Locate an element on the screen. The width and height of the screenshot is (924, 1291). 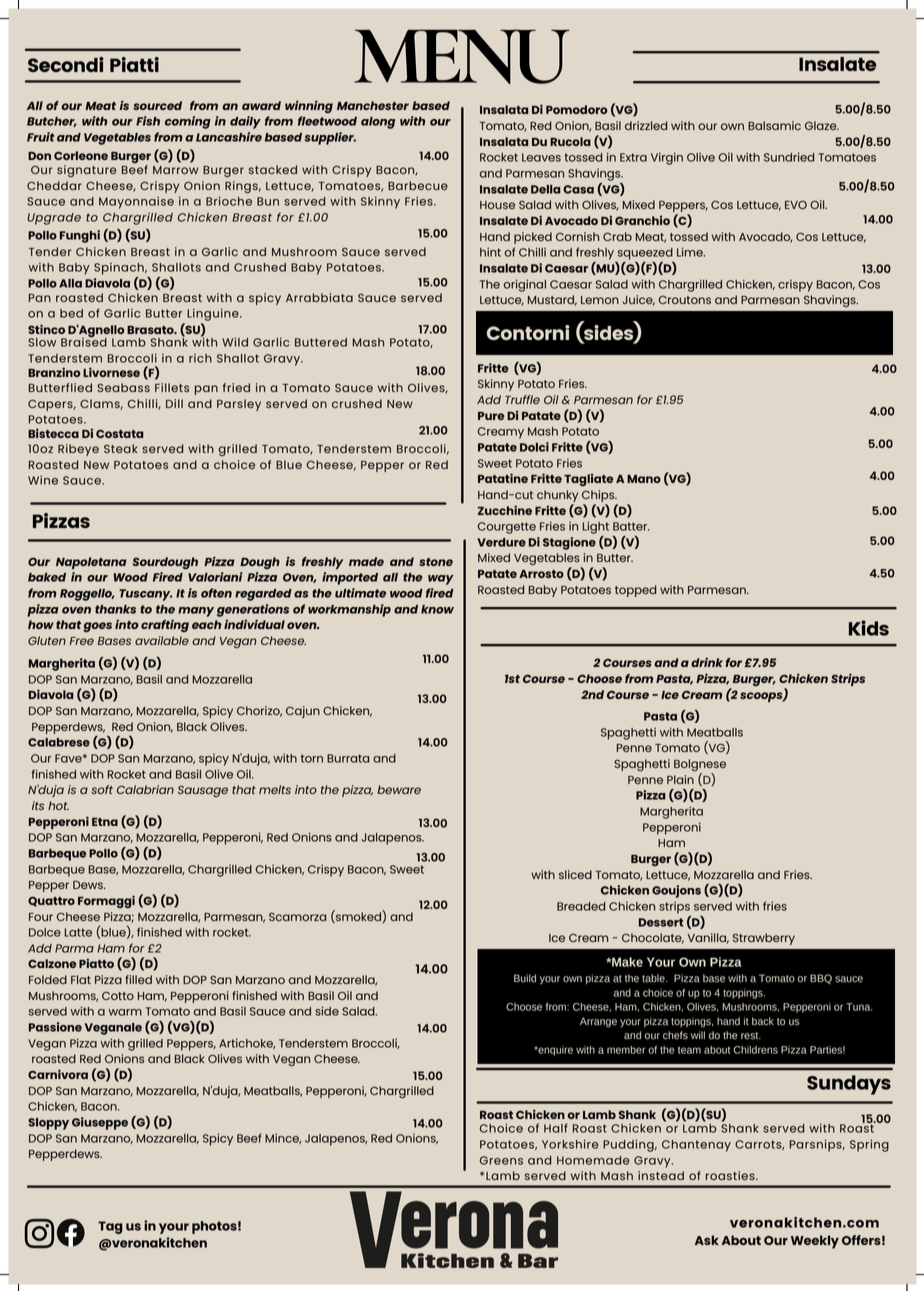
sourced is located at coordinates (157, 105).
